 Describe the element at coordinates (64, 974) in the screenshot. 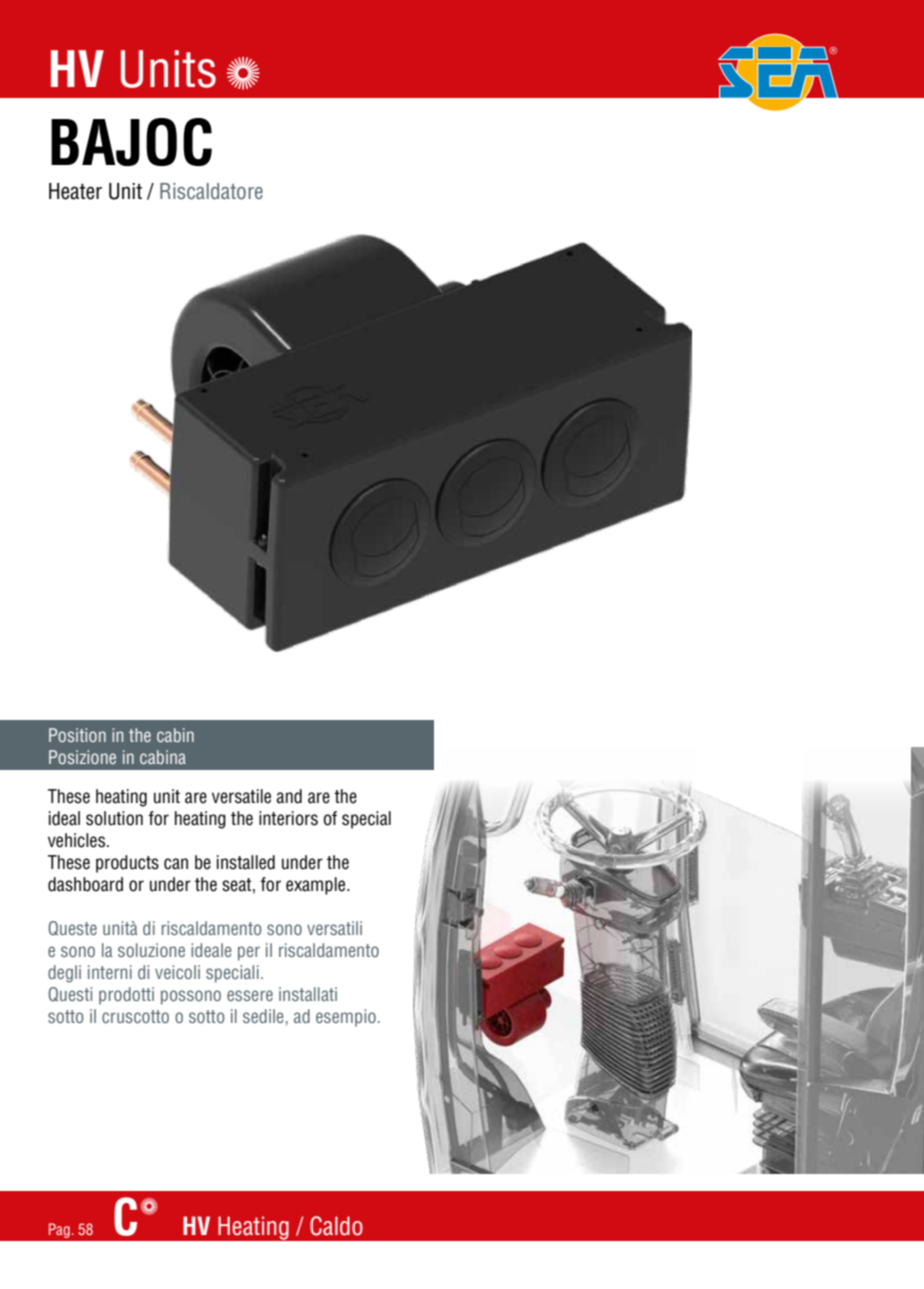

I see `degli` at that location.
